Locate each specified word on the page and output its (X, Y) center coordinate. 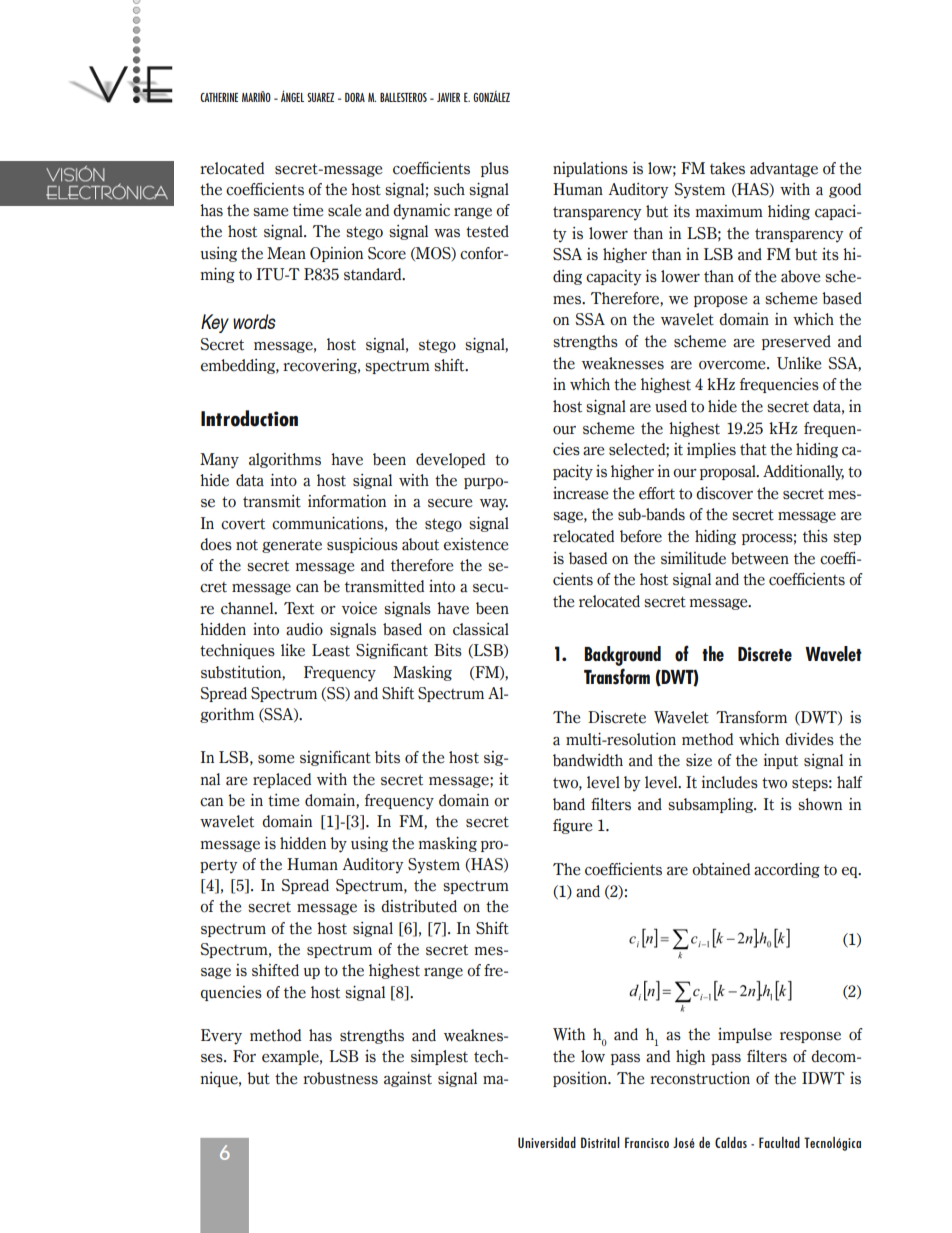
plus (495, 169)
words (254, 321)
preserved (796, 342)
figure (573, 826)
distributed (419, 906)
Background (622, 656)
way (494, 505)
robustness (340, 1078)
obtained (721, 869)
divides (809, 739)
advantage (784, 169)
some (276, 759)
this (815, 536)
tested (487, 231)
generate (292, 546)
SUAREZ (320, 97)
